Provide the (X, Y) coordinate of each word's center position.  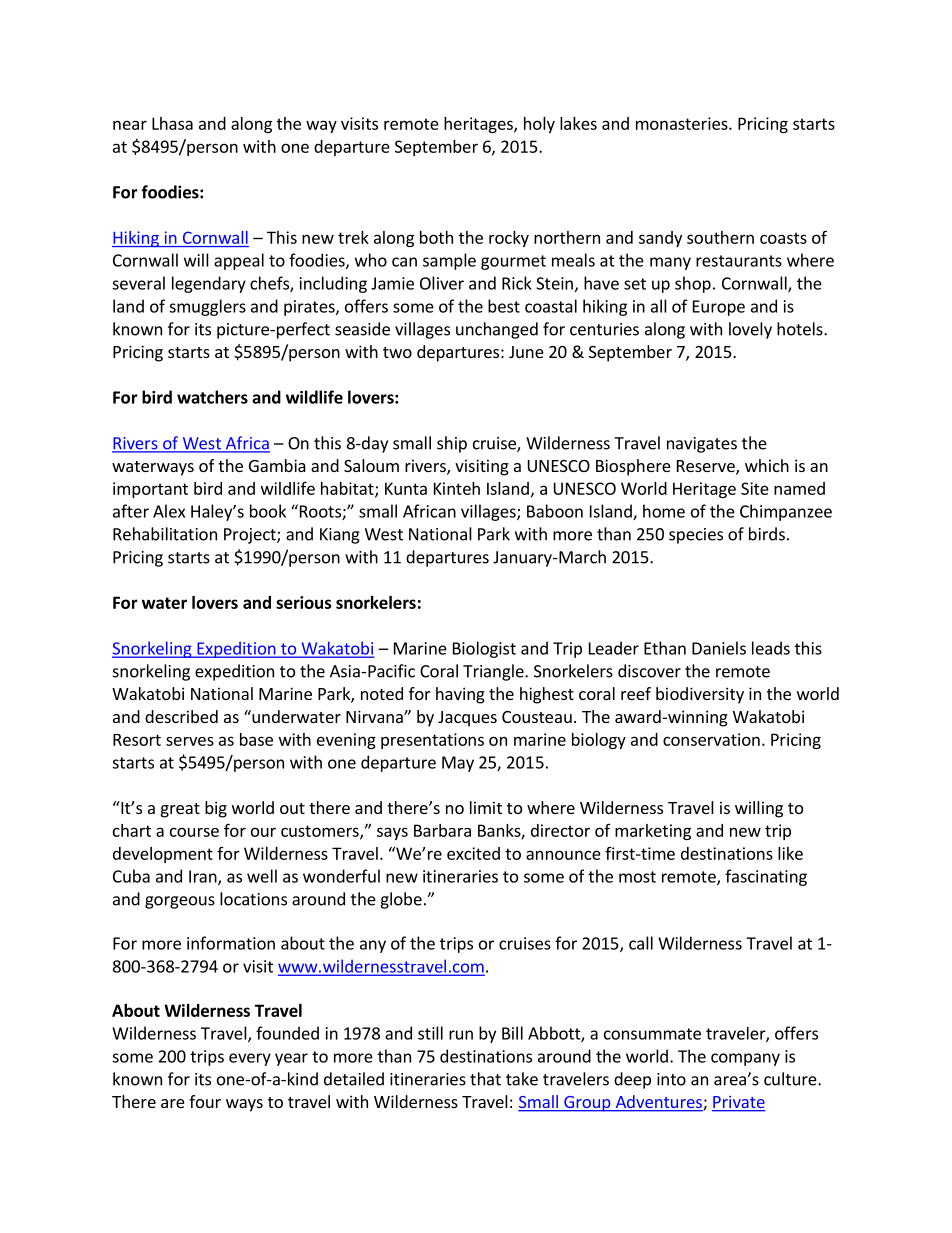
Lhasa (172, 123)
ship (452, 444)
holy (539, 125)
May (458, 764)
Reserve (707, 467)
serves (190, 741)
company (745, 1059)
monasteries (683, 123)
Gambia (277, 465)
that (485, 1079)
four (205, 1101)
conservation (711, 739)
